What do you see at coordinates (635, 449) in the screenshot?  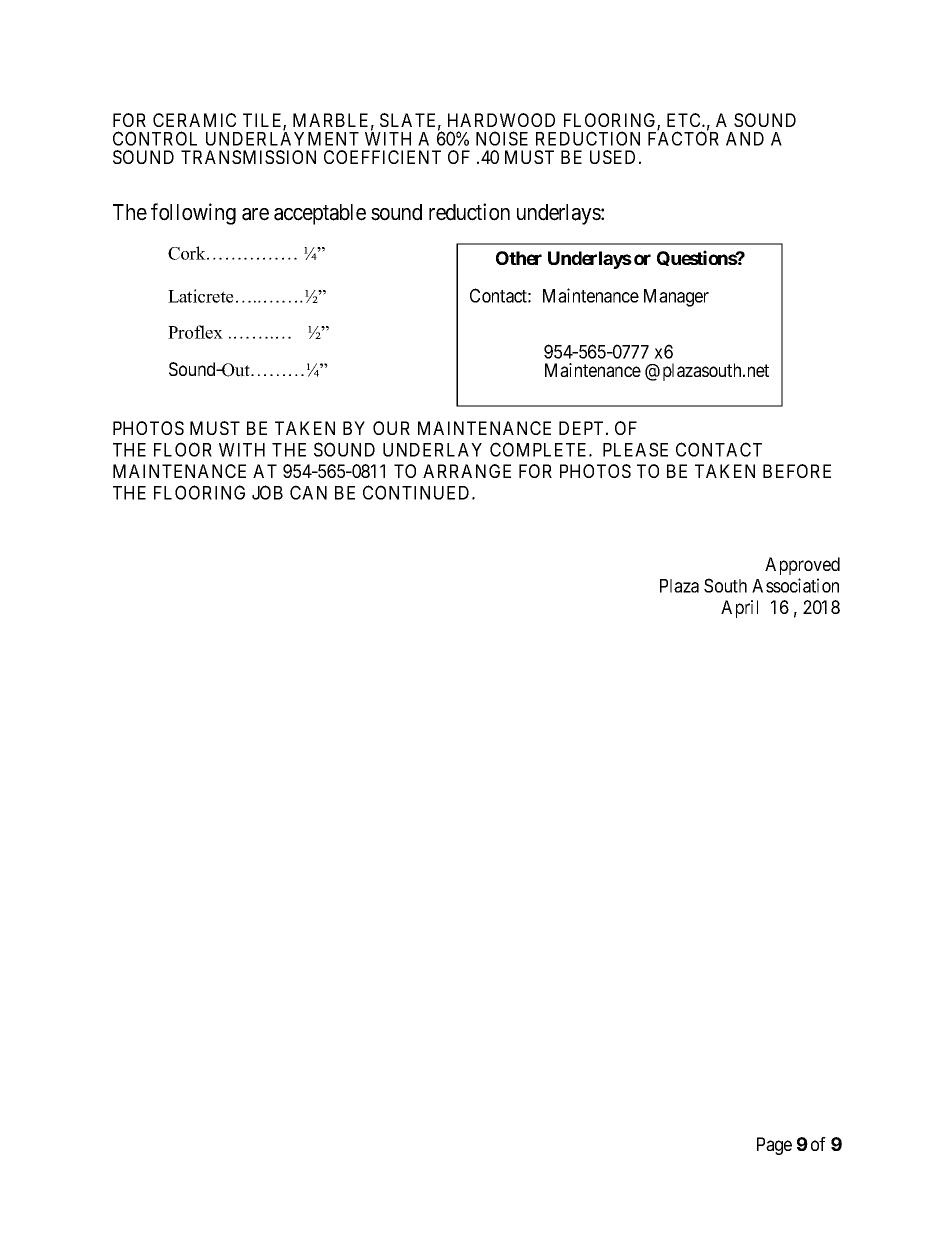 I see `PLEASE` at bounding box center [635, 449].
